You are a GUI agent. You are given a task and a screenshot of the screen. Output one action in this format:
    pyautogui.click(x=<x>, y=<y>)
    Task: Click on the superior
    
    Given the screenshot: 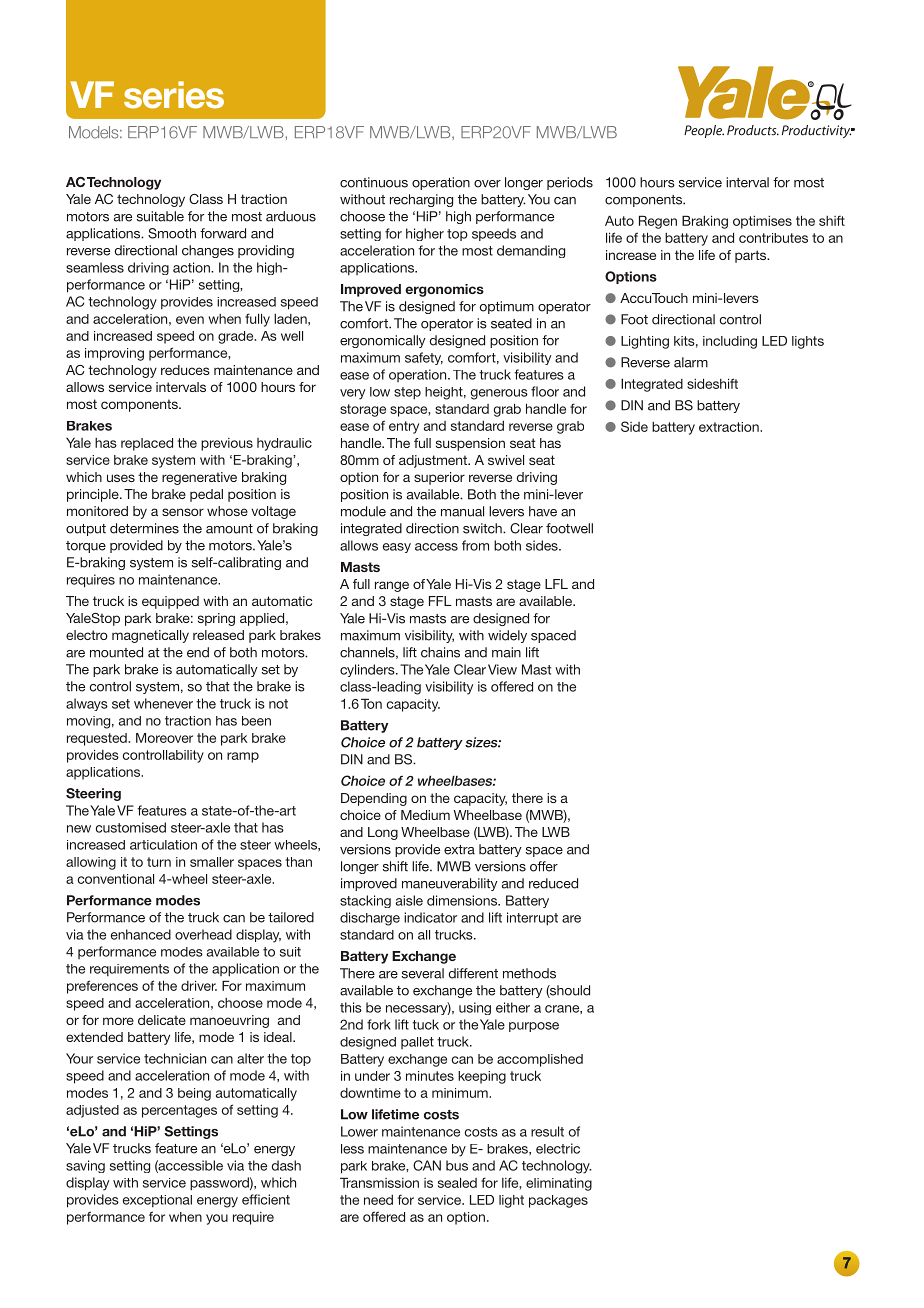 What is the action you would take?
    pyautogui.click(x=439, y=478)
